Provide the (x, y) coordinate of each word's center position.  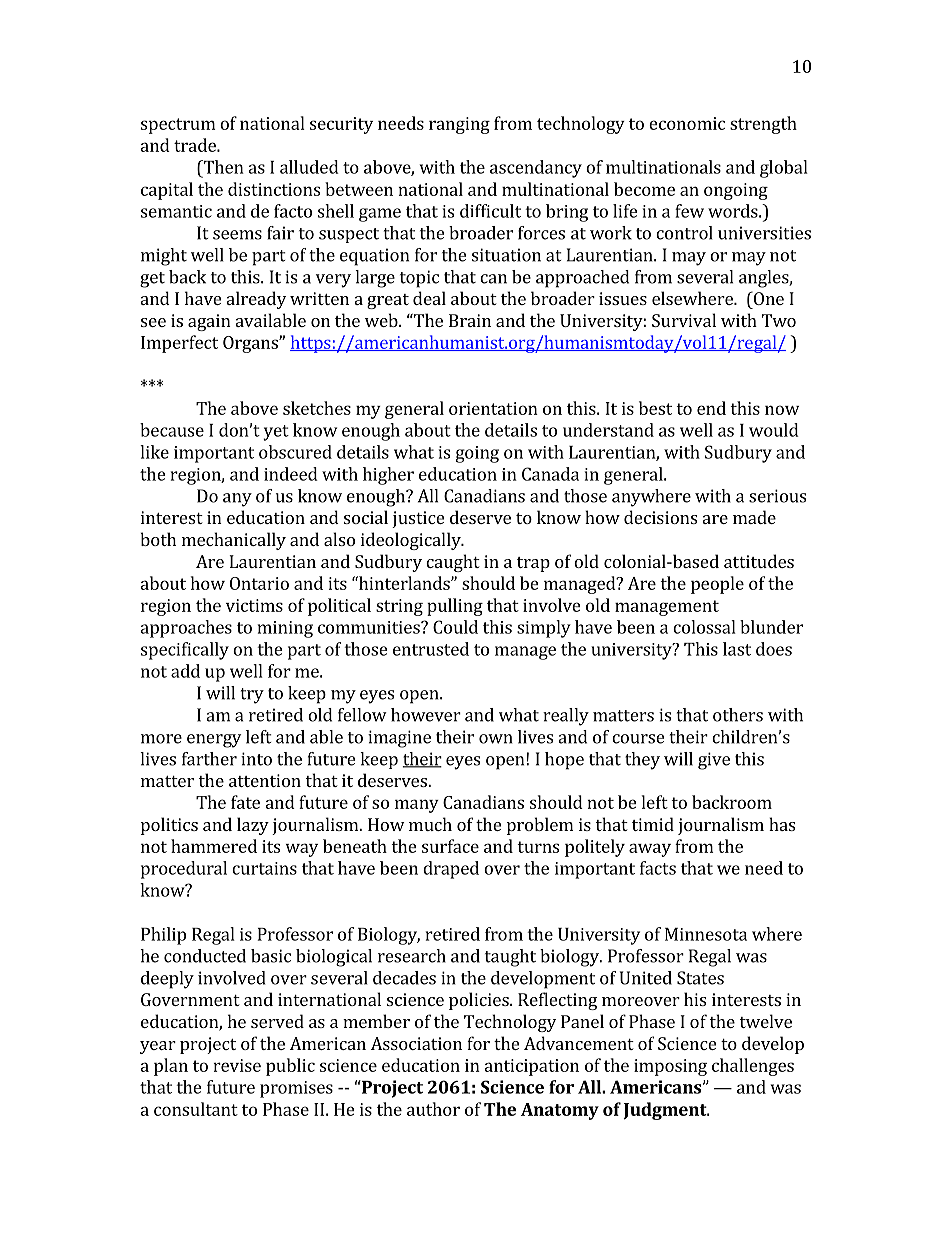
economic (687, 123)
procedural (184, 870)
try (252, 696)
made (754, 517)
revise (237, 1065)
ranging (459, 125)
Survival (684, 320)
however (426, 715)
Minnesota (706, 934)
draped (451, 870)
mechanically (234, 541)
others (738, 715)
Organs (251, 344)
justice (418, 519)
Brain (470, 320)
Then (222, 167)
